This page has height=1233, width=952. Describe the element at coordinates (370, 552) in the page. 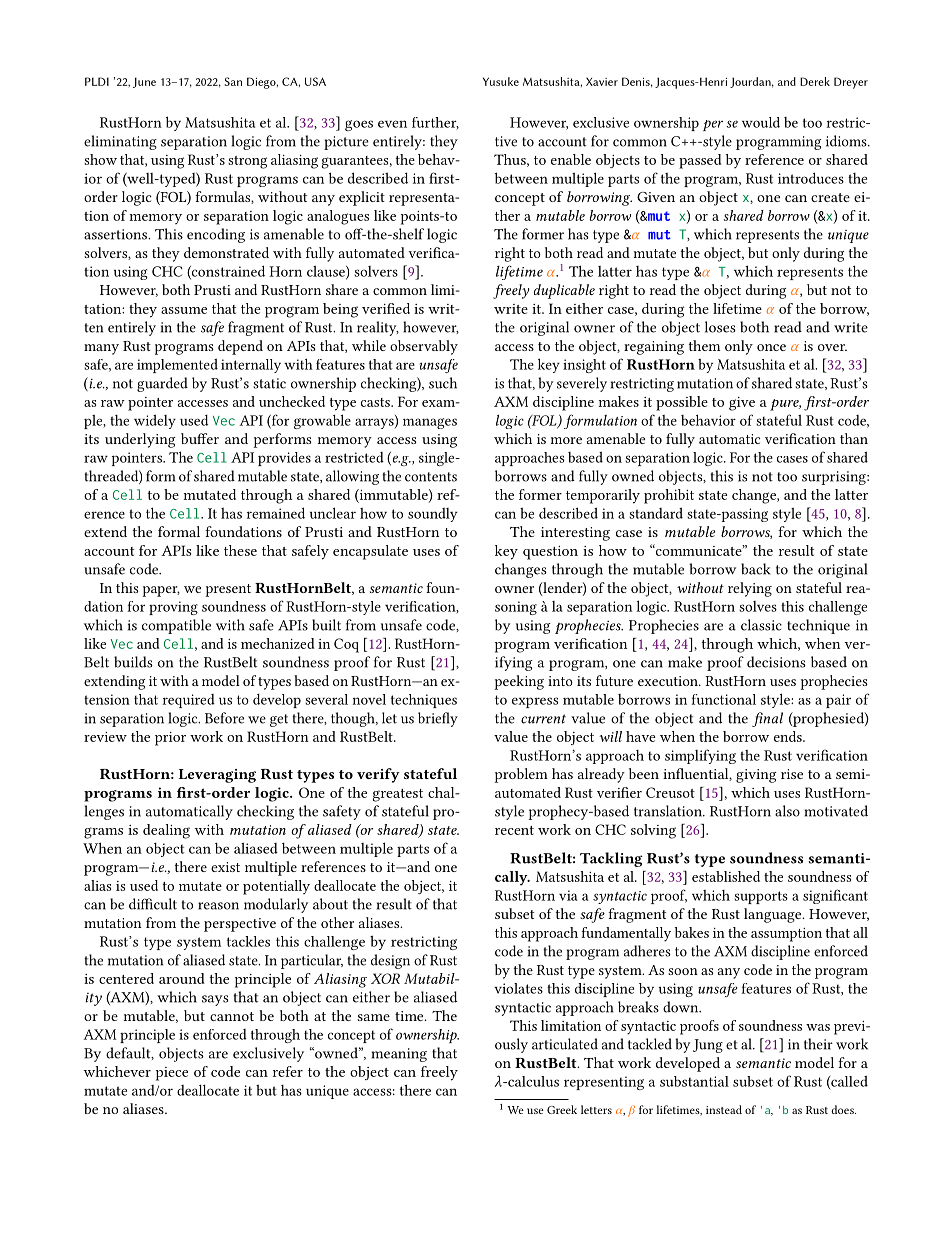

I see `encapsulate` at that location.
